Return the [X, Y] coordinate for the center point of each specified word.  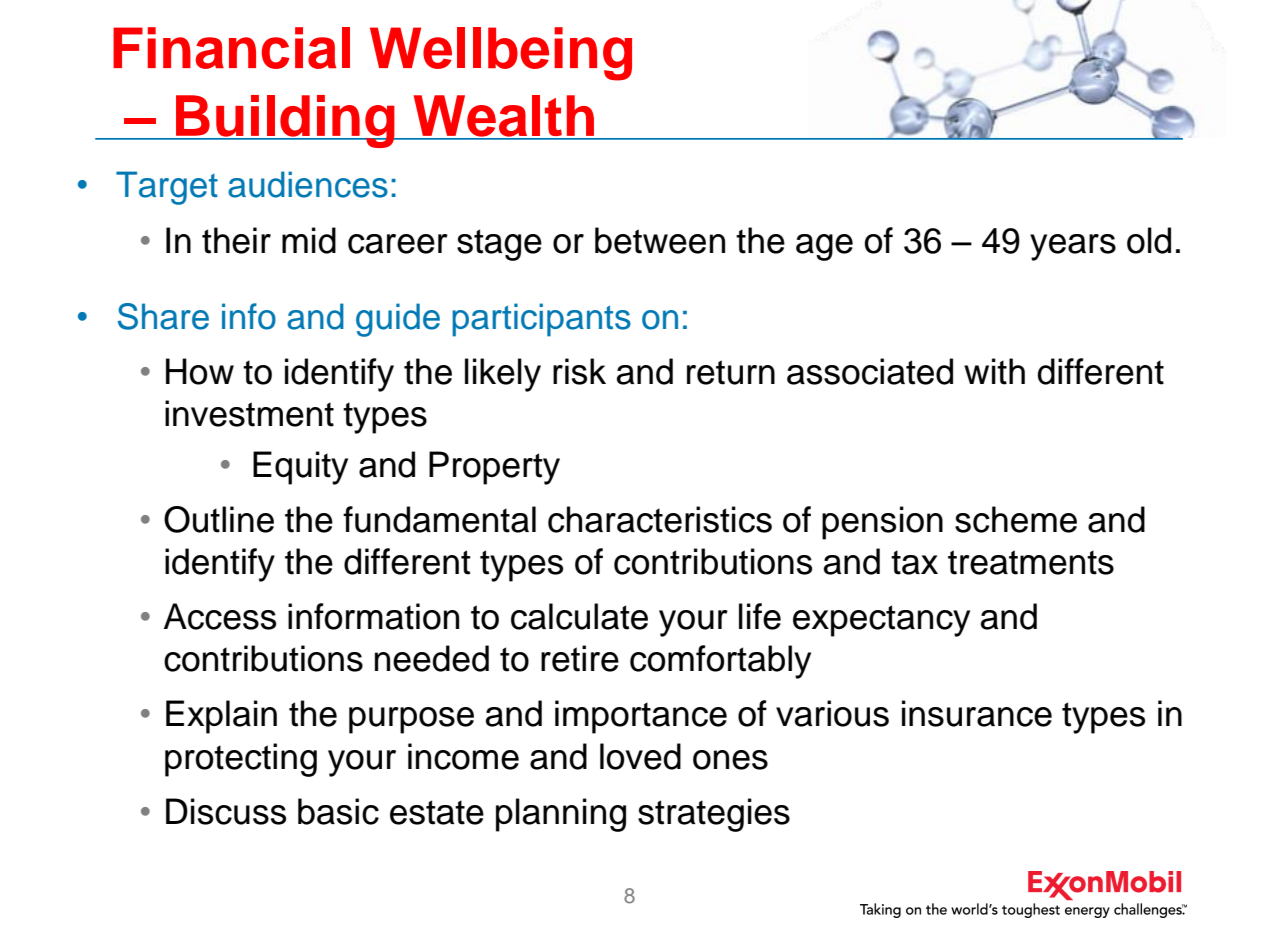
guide [398, 320]
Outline [219, 519]
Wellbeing [501, 54]
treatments [1031, 562]
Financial [231, 48]
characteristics [660, 519]
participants [541, 320]
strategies [714, 815]
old [1149, 240]
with [994, 371]
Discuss [226, 811]
